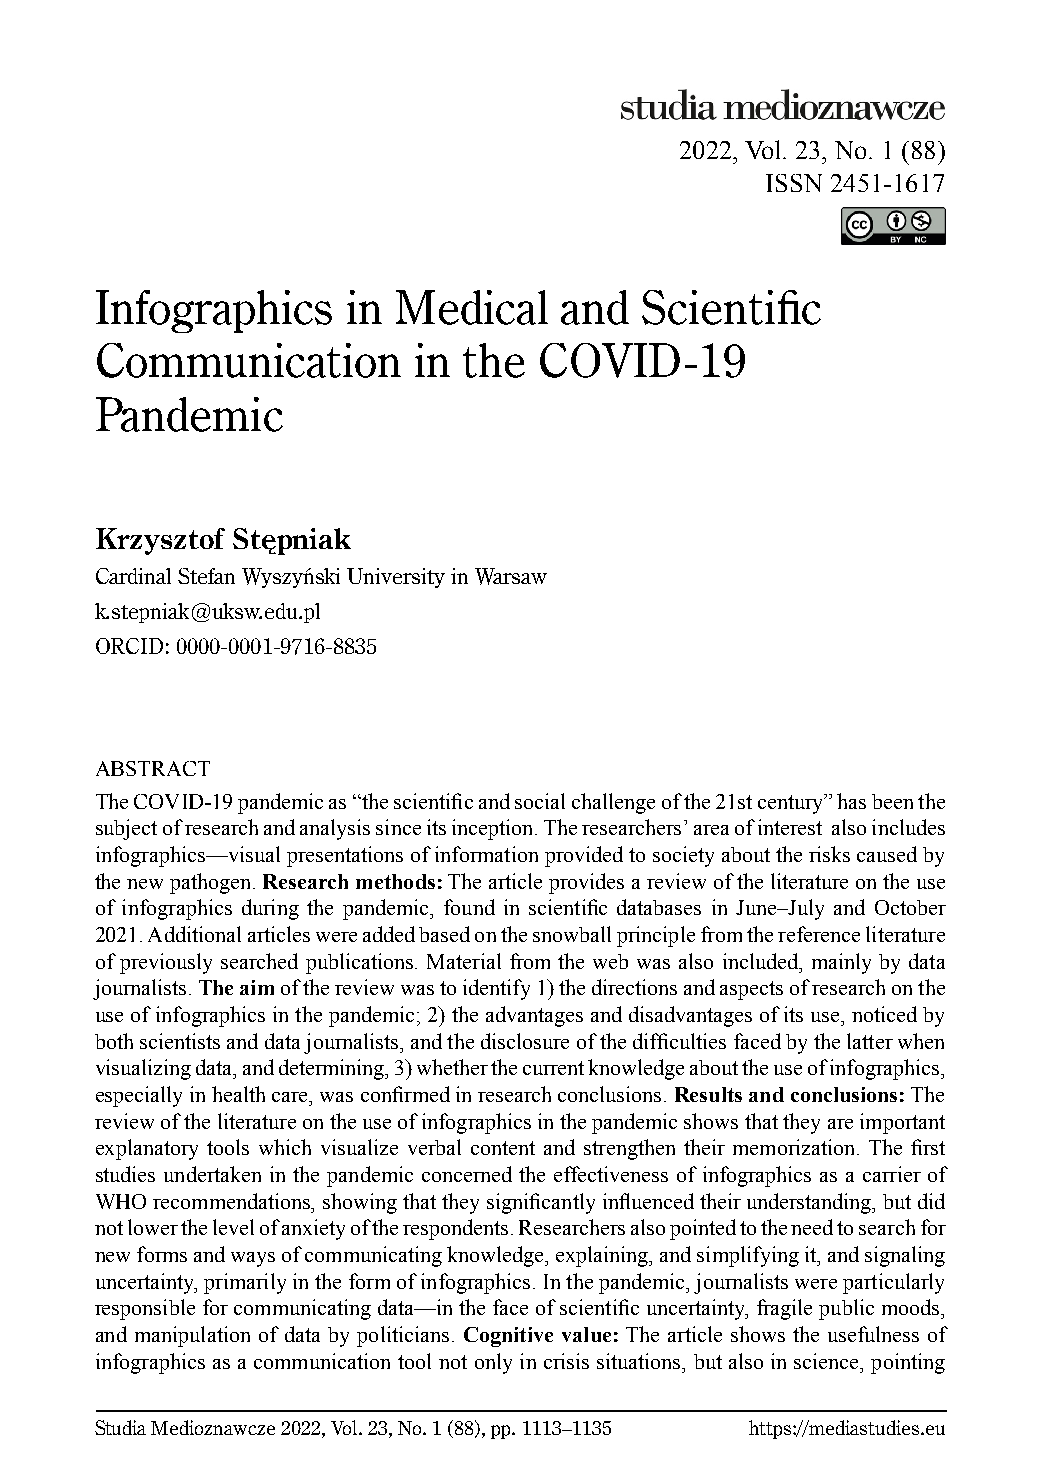  What do you see at coordinates (472, 307) in the page?
I see `Medical` at bounding box center [472, 307].
